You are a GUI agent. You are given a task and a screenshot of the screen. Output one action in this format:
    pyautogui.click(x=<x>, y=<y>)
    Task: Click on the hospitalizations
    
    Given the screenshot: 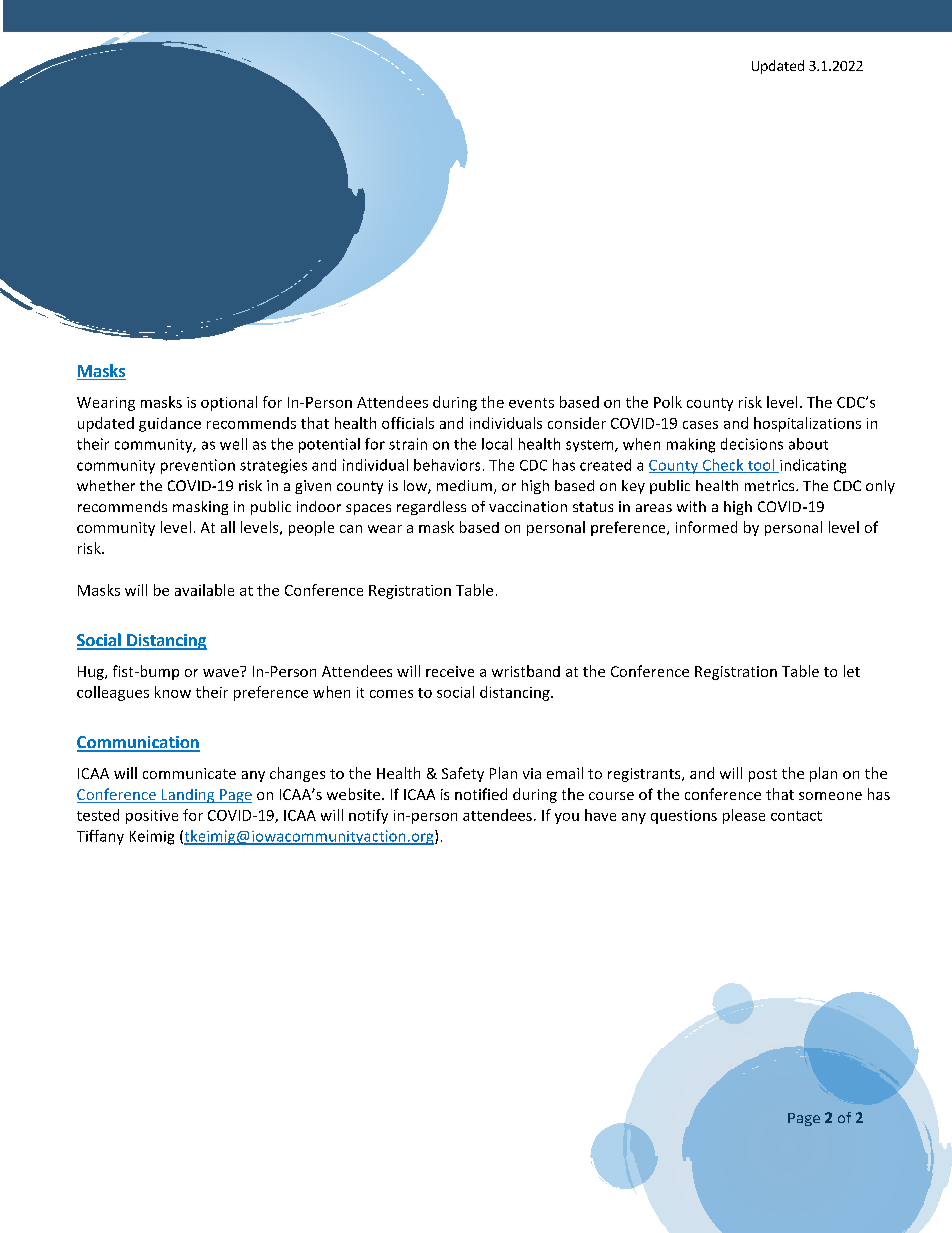 What is the action you would take?
    pyautogui.click(x=807, y=424)
